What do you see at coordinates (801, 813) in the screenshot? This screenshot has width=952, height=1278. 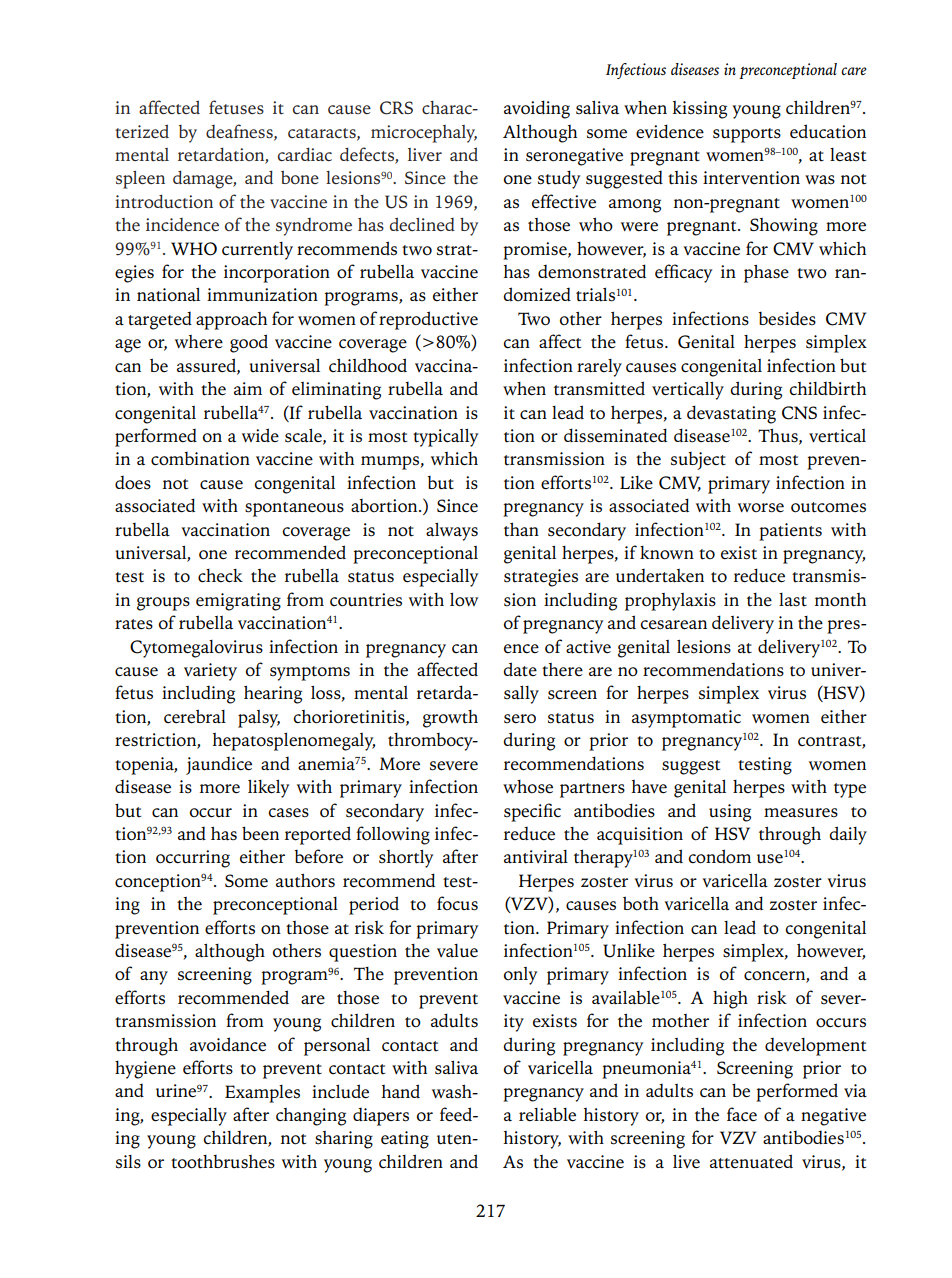 I see `measures` at bounding box center [801, 813].
